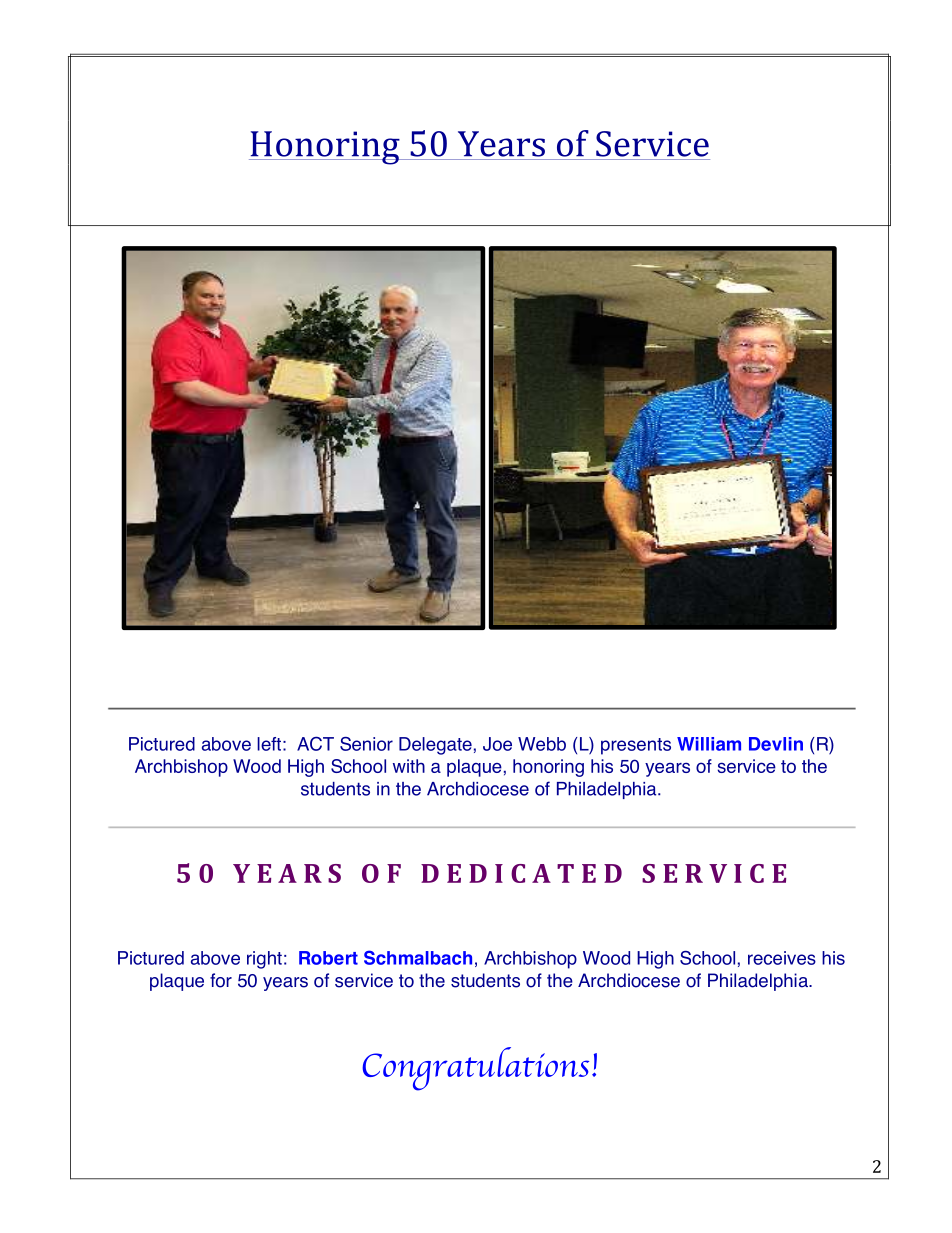  I want to click on Robert, so click(328, 958).
